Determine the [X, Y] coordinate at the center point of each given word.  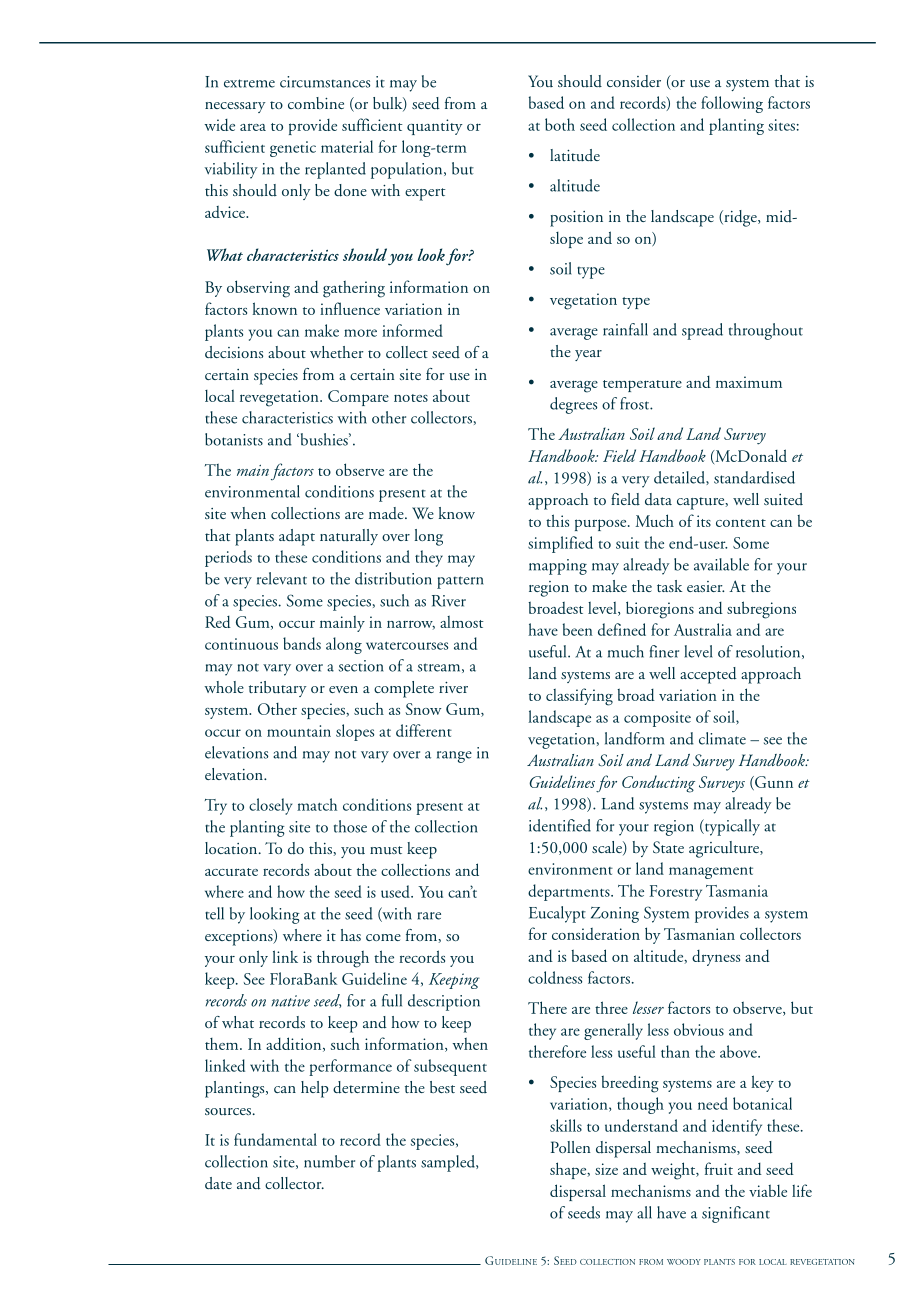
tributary [278, 689]
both [560, 124]
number [329, 1161]
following [732, 104]
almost [461, 622]
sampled [449, 1163]
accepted [708, 675]
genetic [293, 149]
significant [736, 1214]
